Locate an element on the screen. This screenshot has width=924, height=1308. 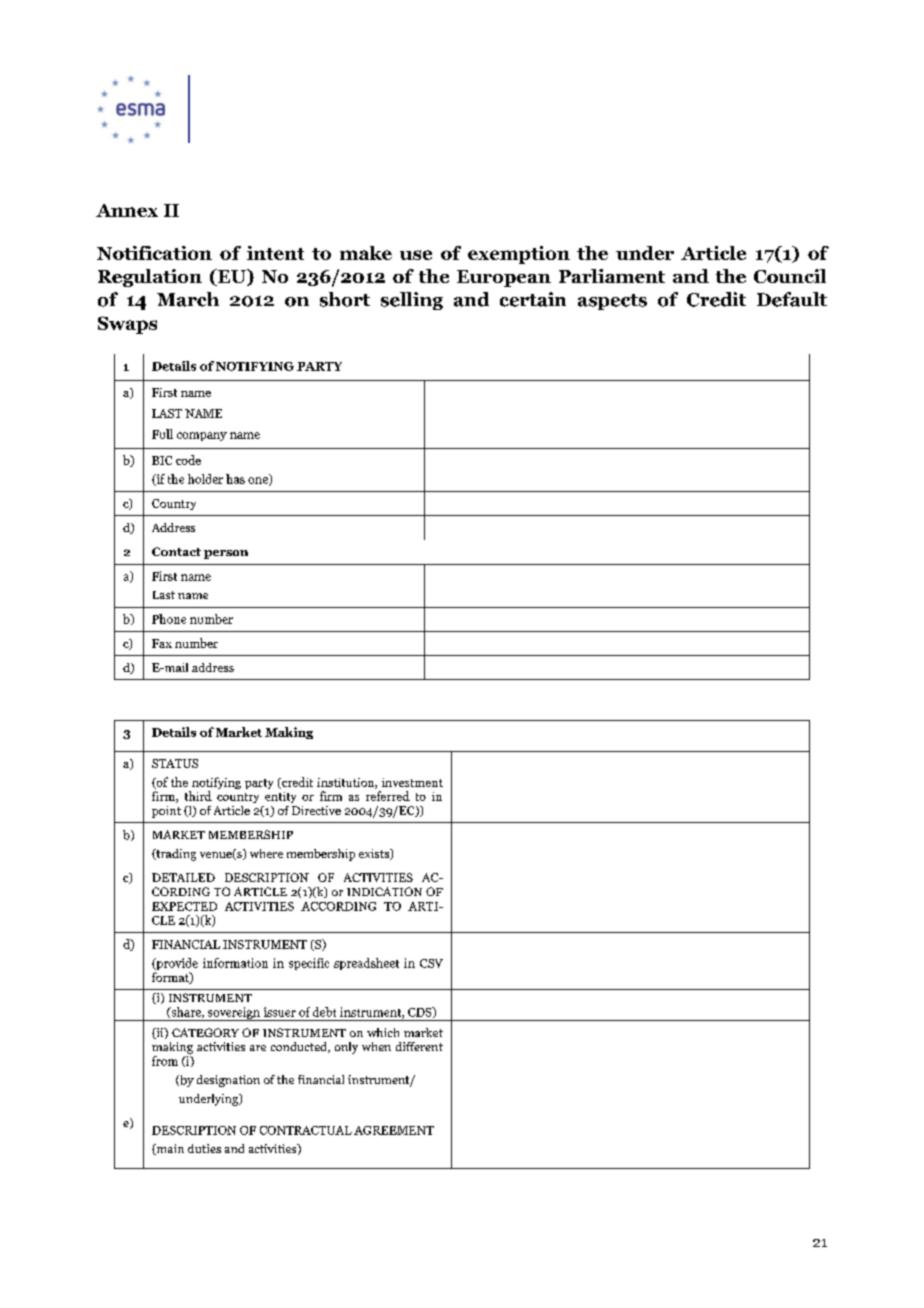
use is located at coordinates (416, 255).
